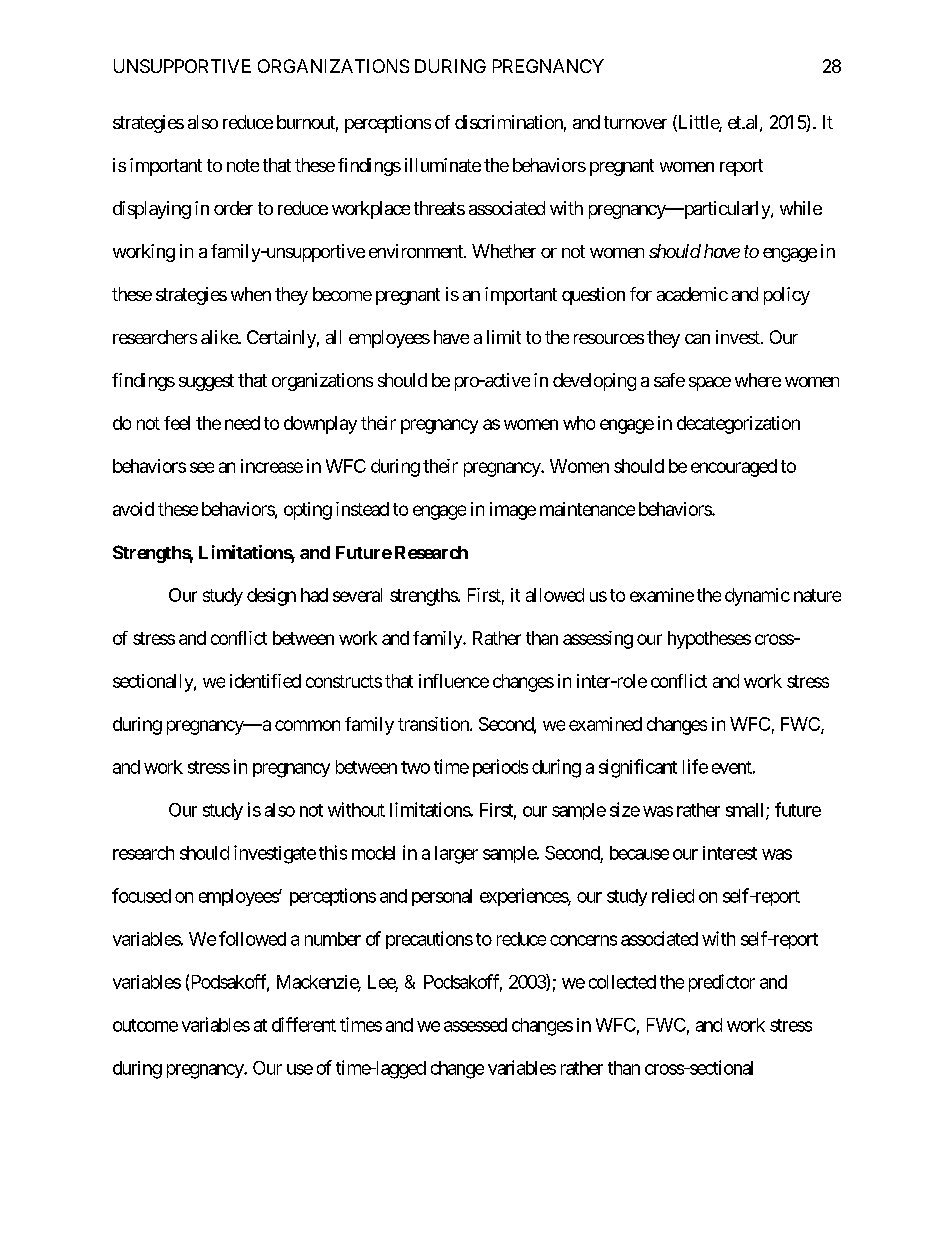  What do you see at coordinates (757, 597) in the screenshot?
I see `dynamic` at bounding box center [757, 597].
